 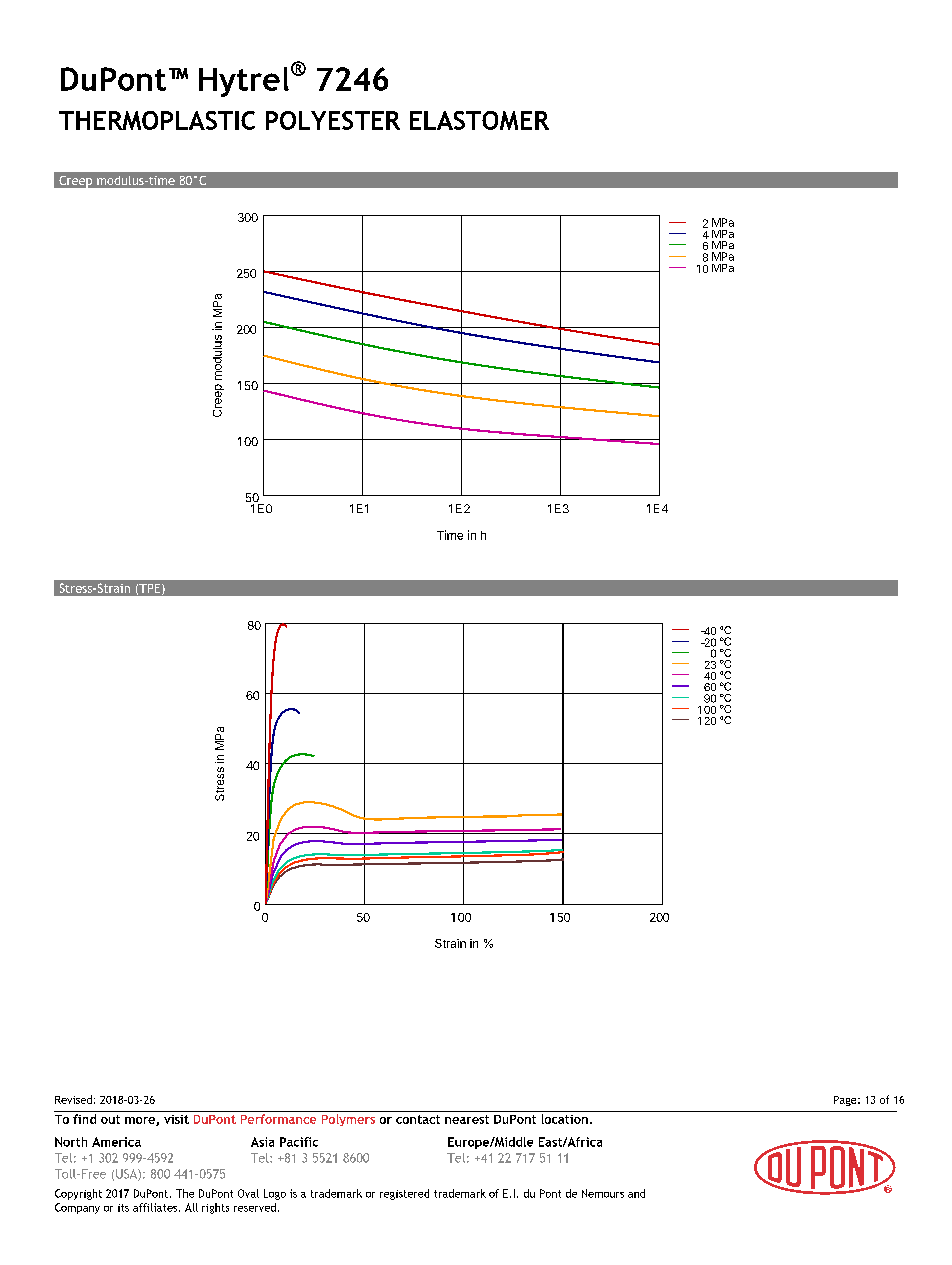 What do you see at coordinates (565, 1119) in the page?
I see `location` at bounding box center [565, 1119].
